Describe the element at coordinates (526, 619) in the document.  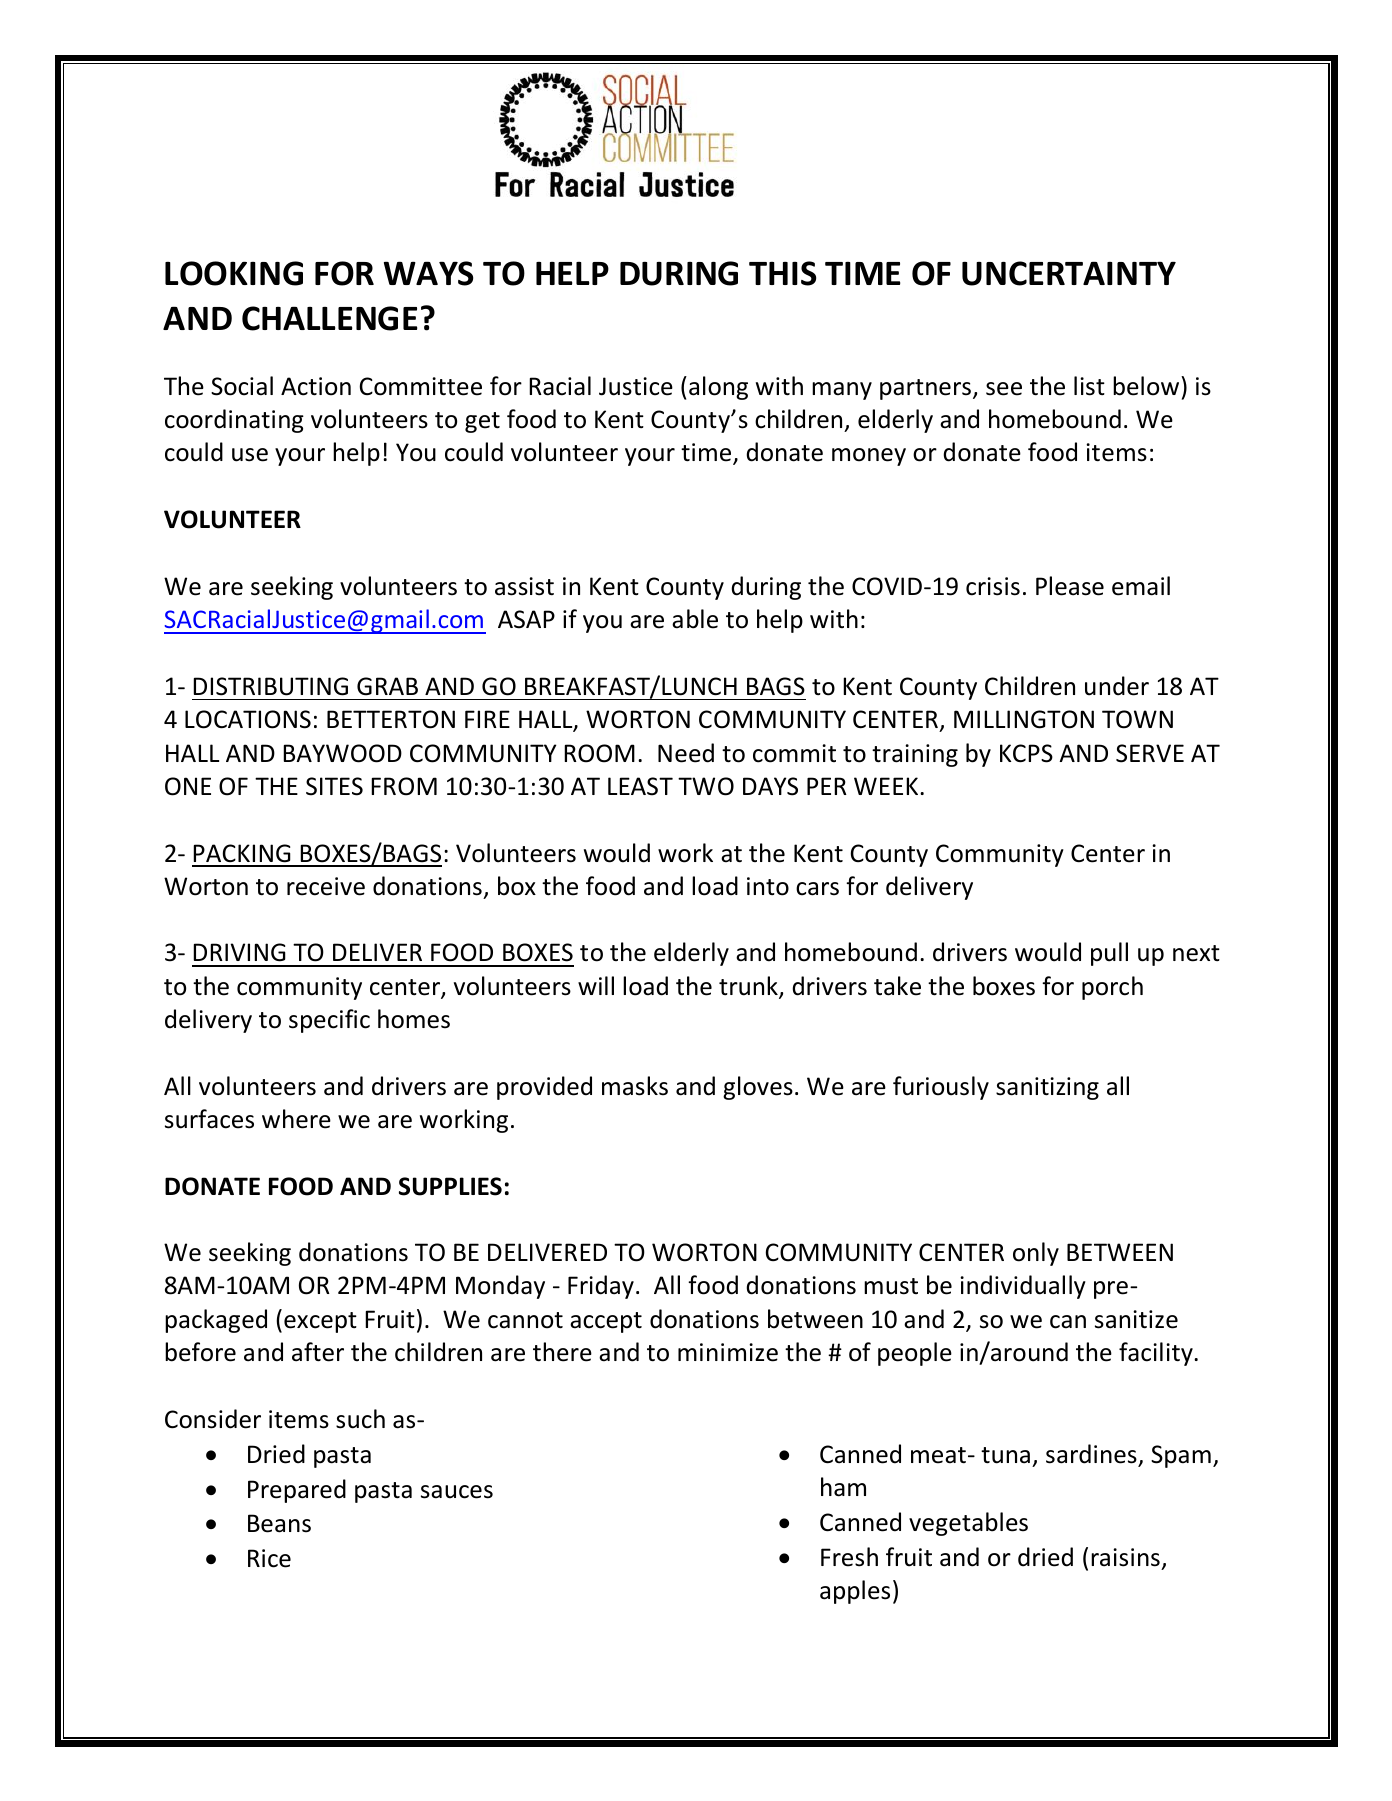
I see `ASAP` at that location.
